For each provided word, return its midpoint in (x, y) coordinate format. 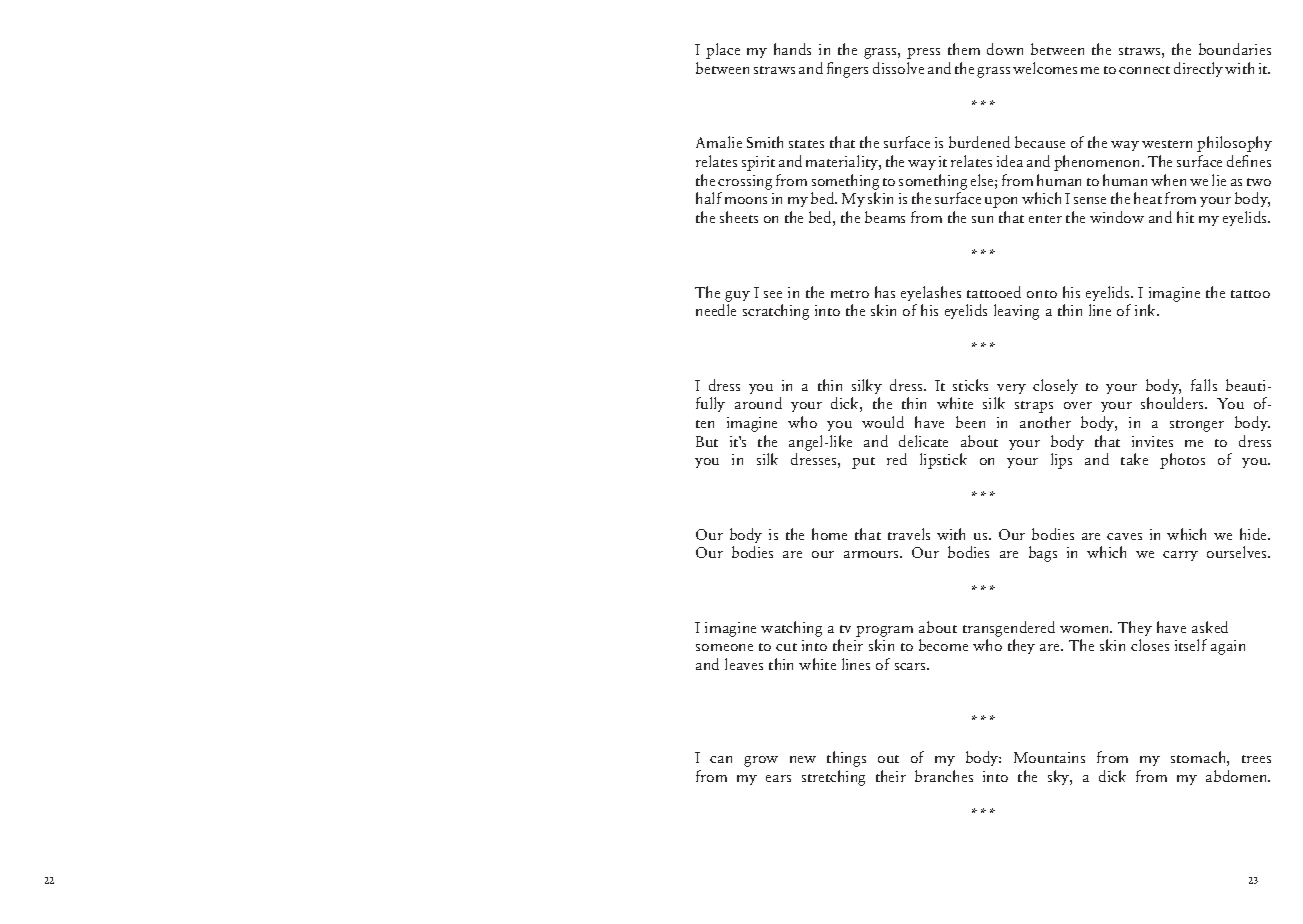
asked (1210, 627)
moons (746, 200)
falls (1204, 385)
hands (792, 49)
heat (1148, 198)
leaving (1016, 312)
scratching (776, 312)
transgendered (1009, 629)
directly (1198, 69)
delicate (923, 441)
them (964, 49)
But (707, 441)
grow (761, 761)
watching (791, 629)
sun (982, 219)
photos (1182, 461)
